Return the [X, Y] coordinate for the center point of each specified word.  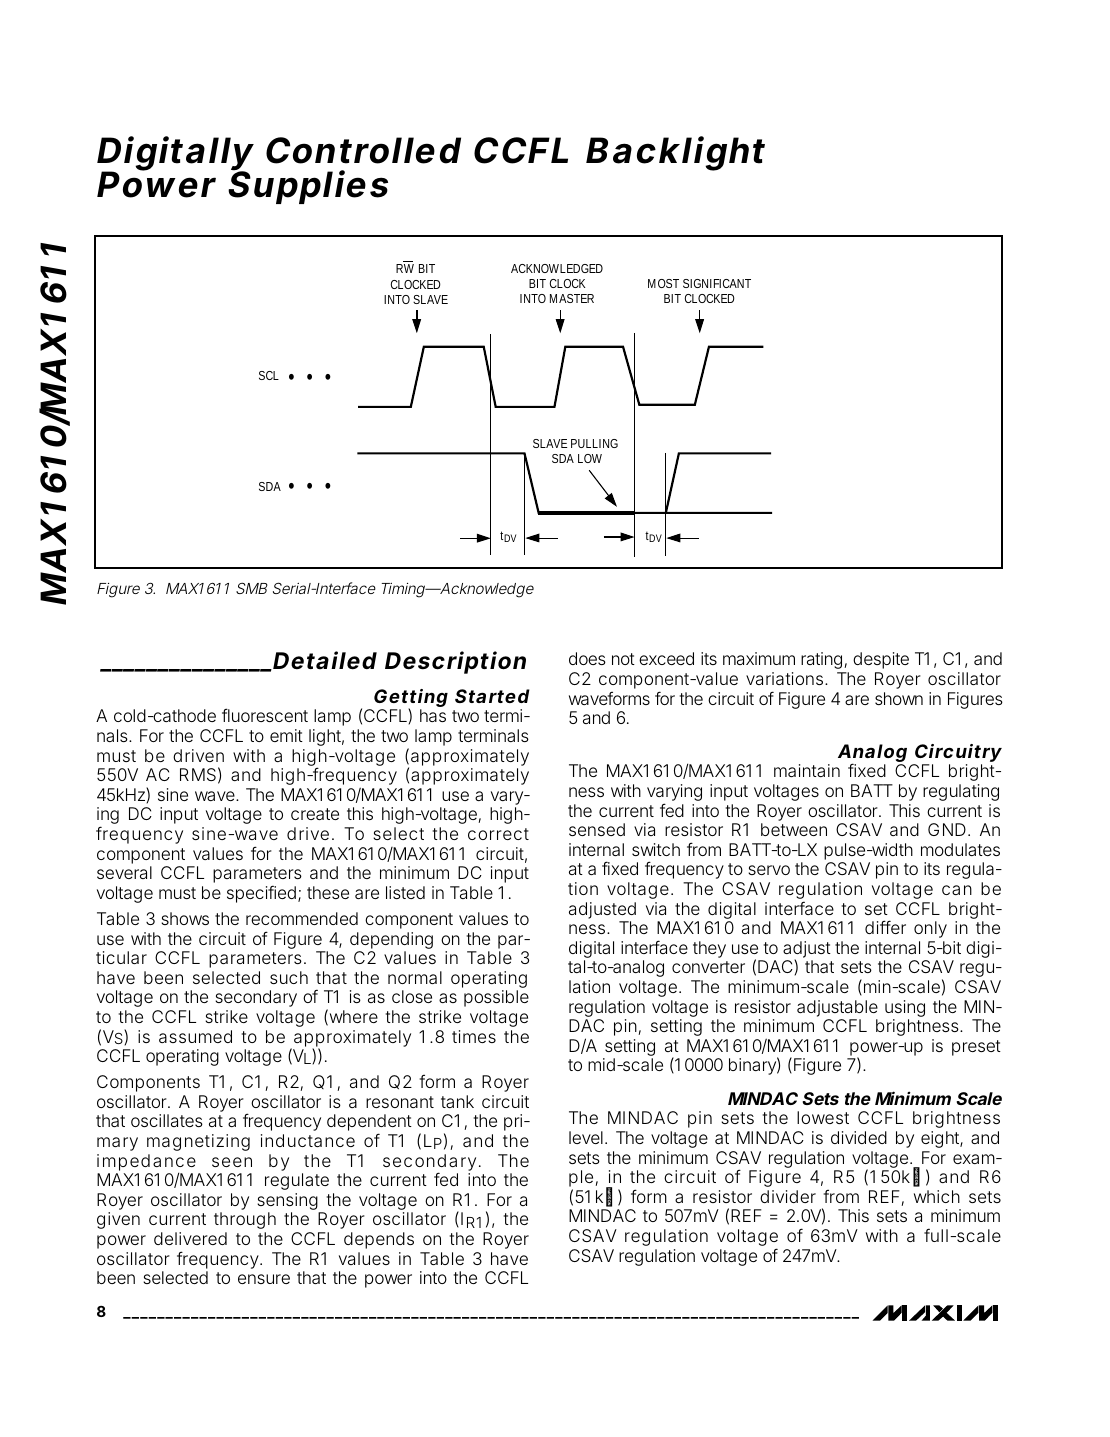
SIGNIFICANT [717, 283]
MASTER [572, 298]
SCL [269, 375]
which [937, 1196]
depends [379, 1240]
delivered [190, 1238]
